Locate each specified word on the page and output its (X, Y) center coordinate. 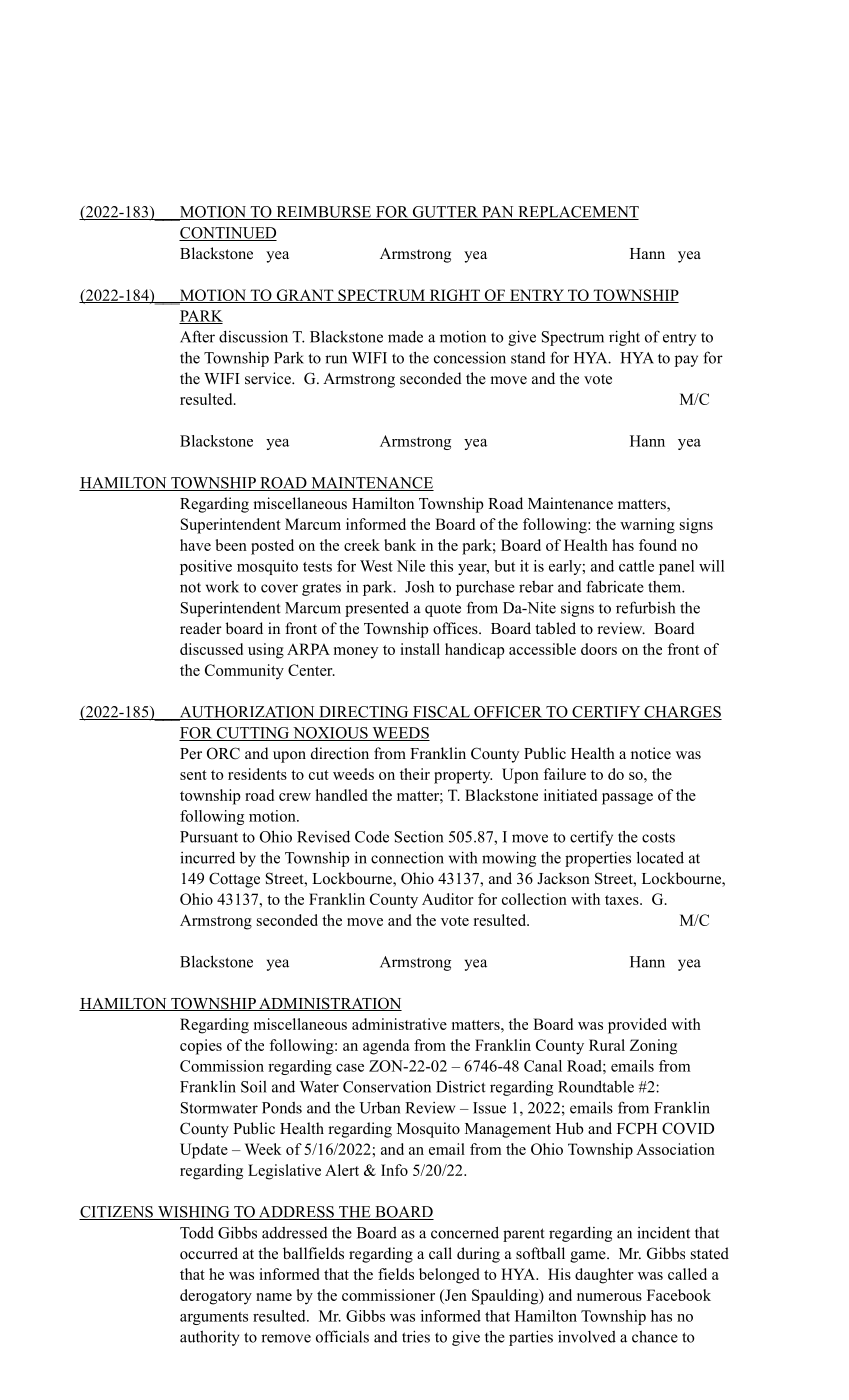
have (195, 545)
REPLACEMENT (577, 213)
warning (647, 526)
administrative (399, 1024)
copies (201, 1047)
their (415, 774)
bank (400, 545)
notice (651, 753)
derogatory (216, 1297)
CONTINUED (228, 234)
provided (637, 1026)
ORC (223, 753)
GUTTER (445, 213)
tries (416, 1336)
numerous (609, 1297)
